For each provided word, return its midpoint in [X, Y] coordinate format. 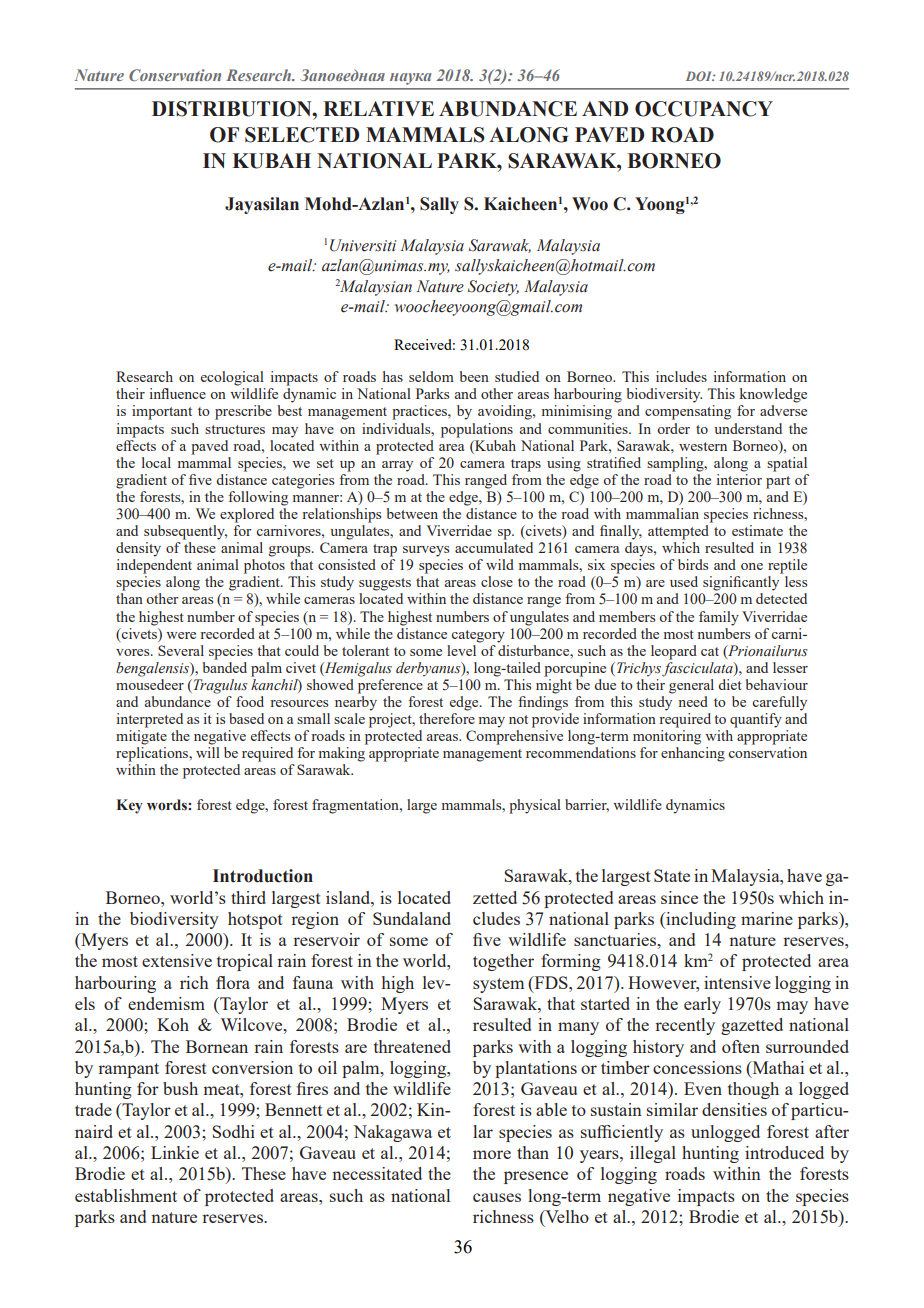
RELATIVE [378, 108]
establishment [126, 1195]
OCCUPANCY [704, 109]
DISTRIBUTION [233, 109]
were [181, 635]
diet [730, 684]
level [463, 649]
